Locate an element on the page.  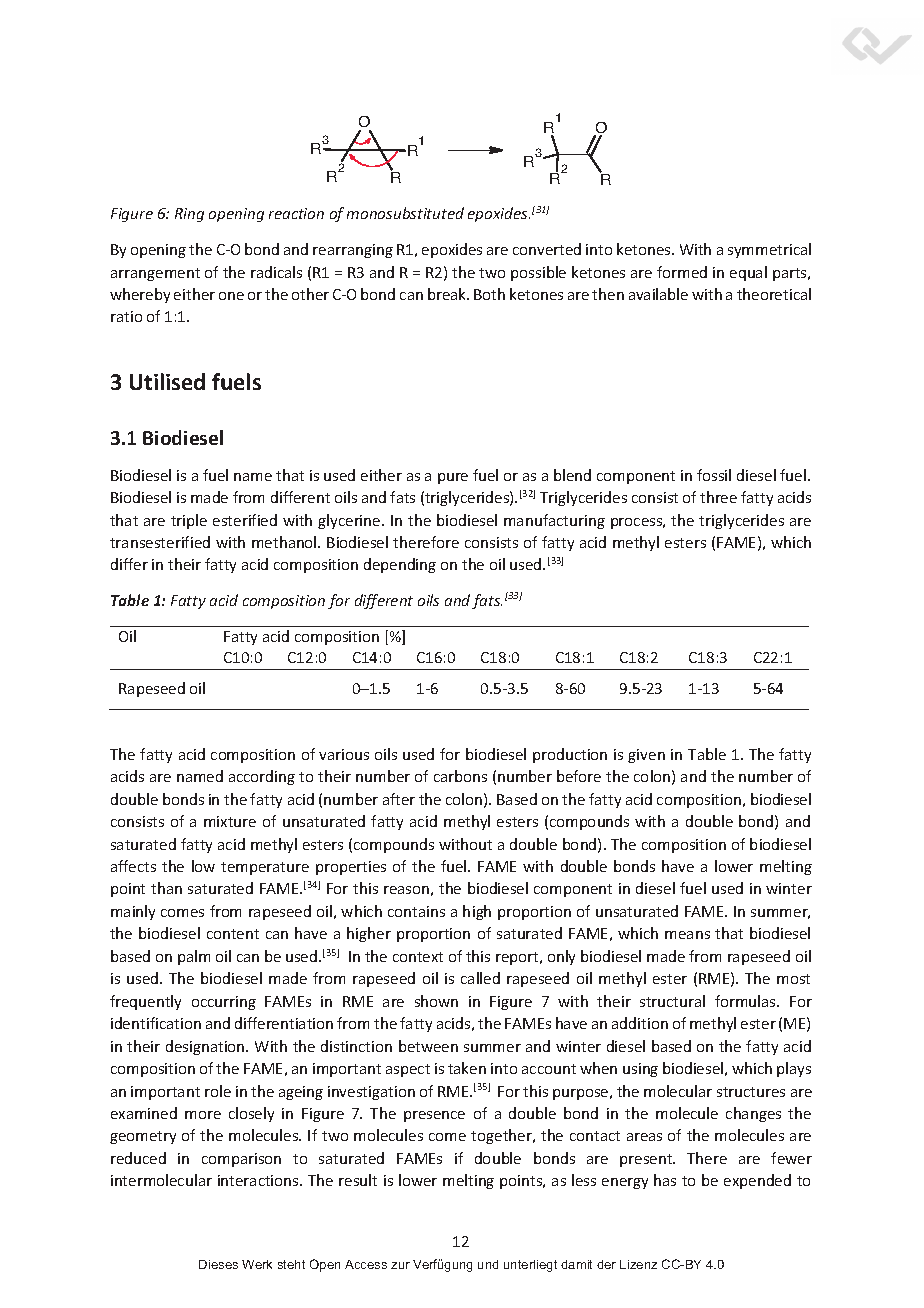
according is located at coordinates (262, 777).
